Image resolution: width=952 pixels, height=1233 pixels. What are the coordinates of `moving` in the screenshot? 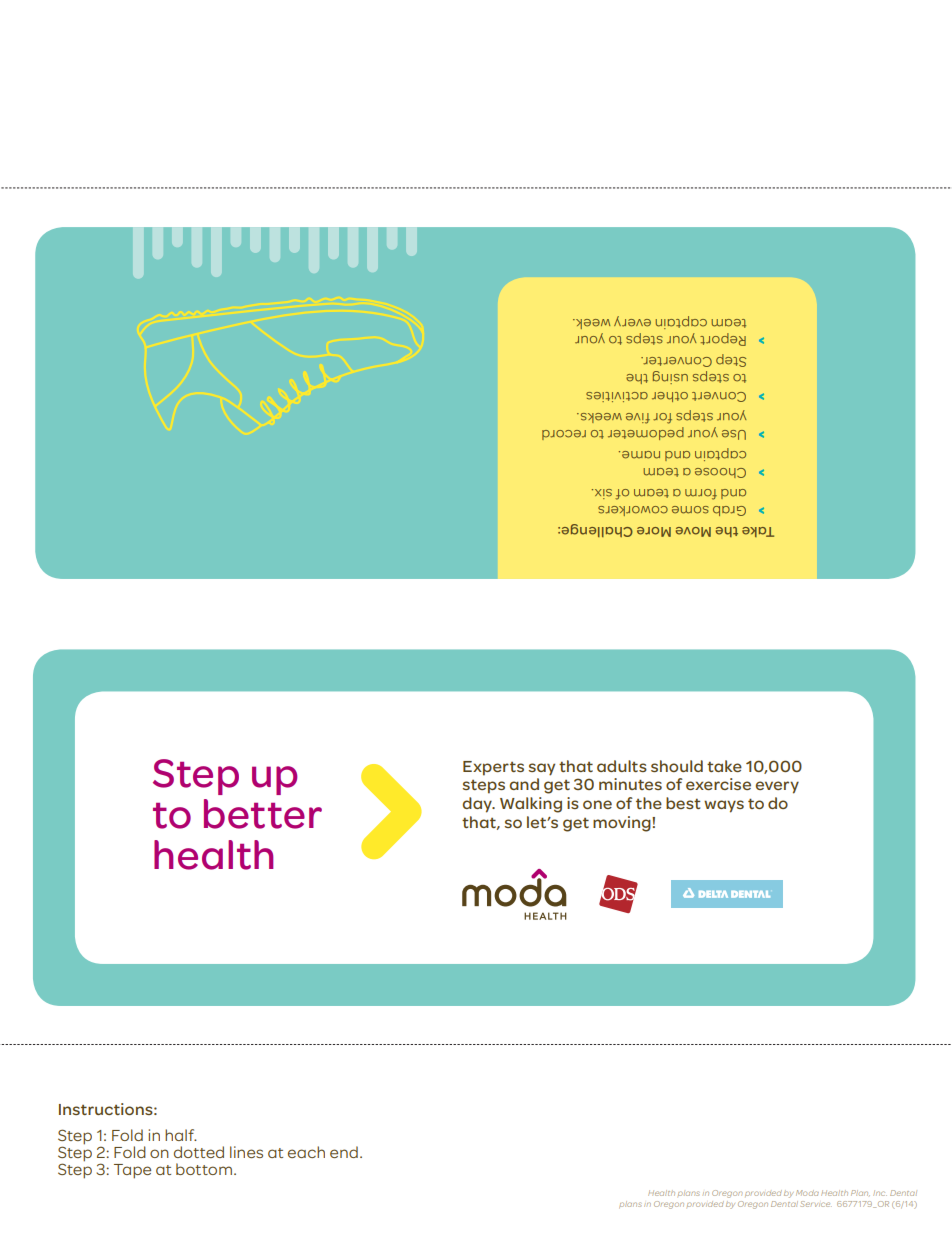 It's located at (623, 824).
